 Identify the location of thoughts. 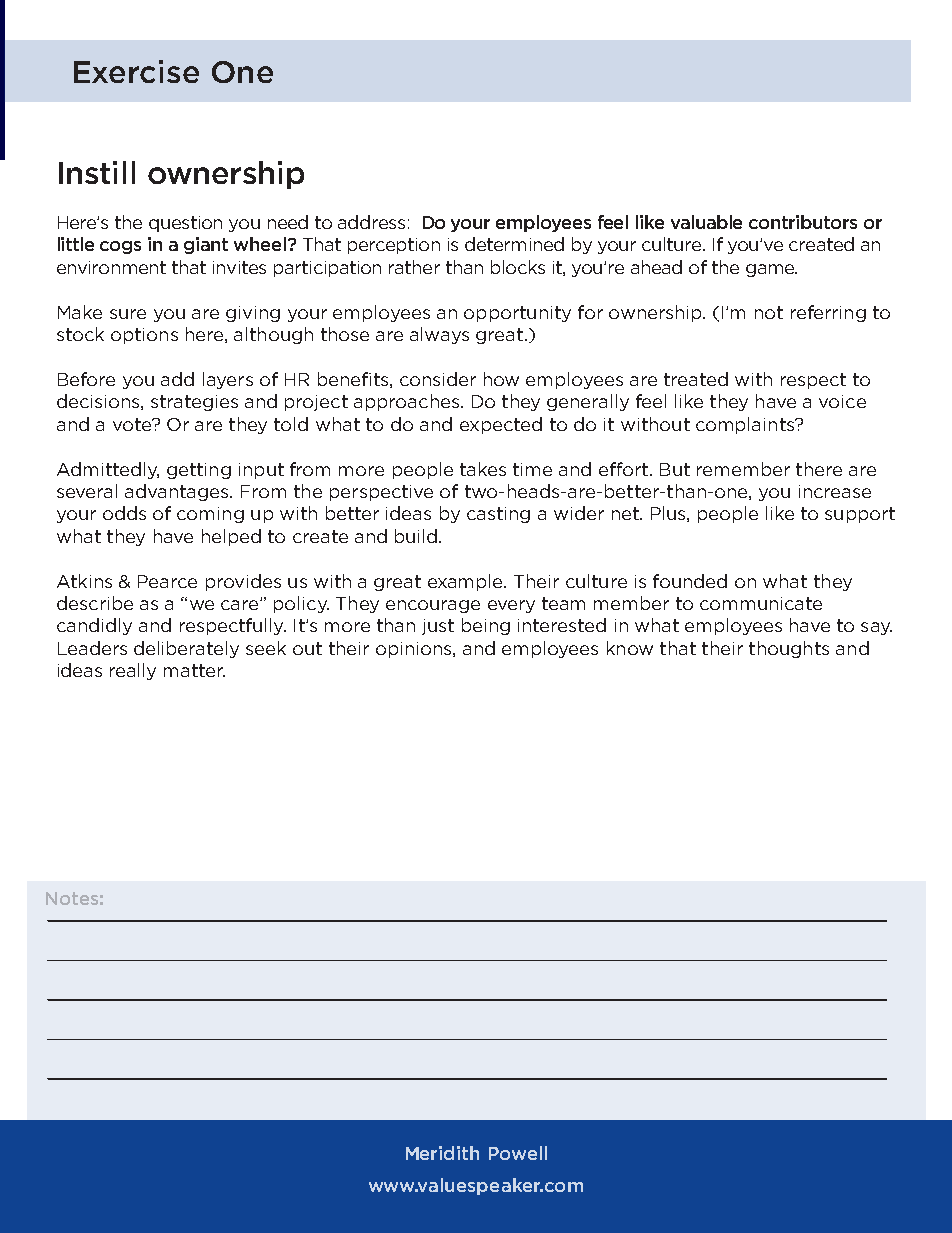
(789, 649).
